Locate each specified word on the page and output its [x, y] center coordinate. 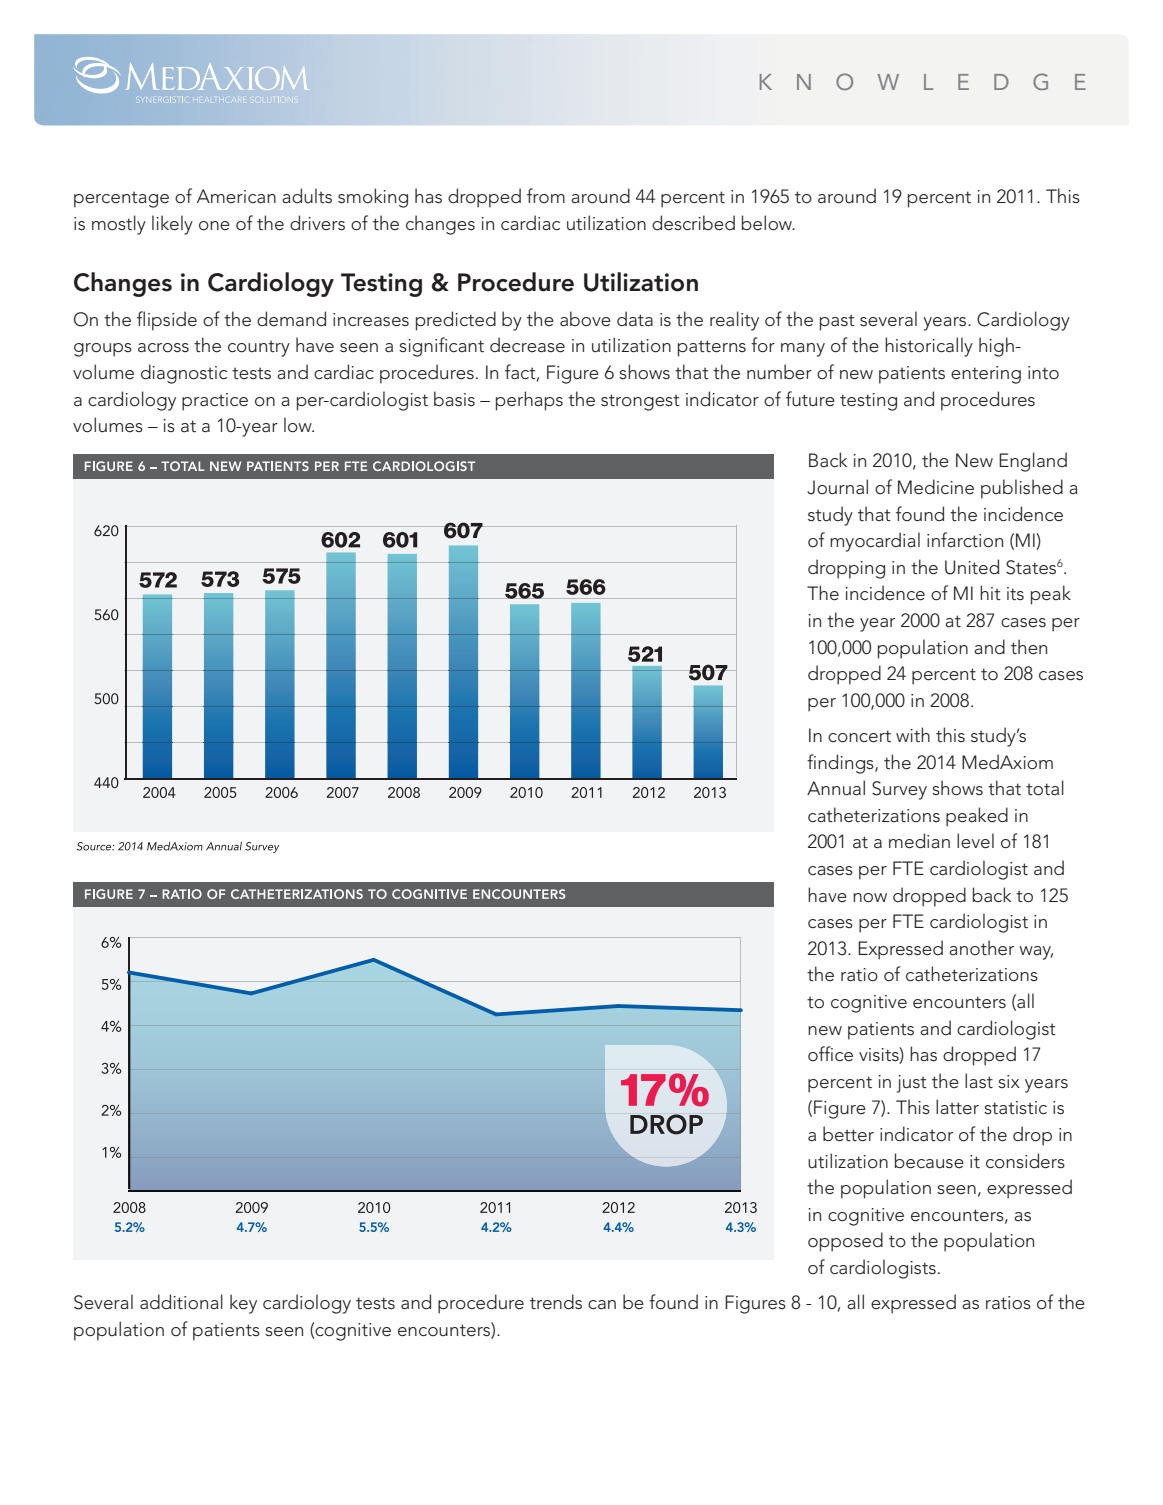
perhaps [529, 401]
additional [181, 1302]
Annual [836, 788]
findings [841, 764]
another [981, 948]
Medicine [936, 487]
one [214, 226]
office [830, 1054]
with [913, 735]
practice [215, 402]
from [546, 195]
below [768, 223]
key [243, 1304]
